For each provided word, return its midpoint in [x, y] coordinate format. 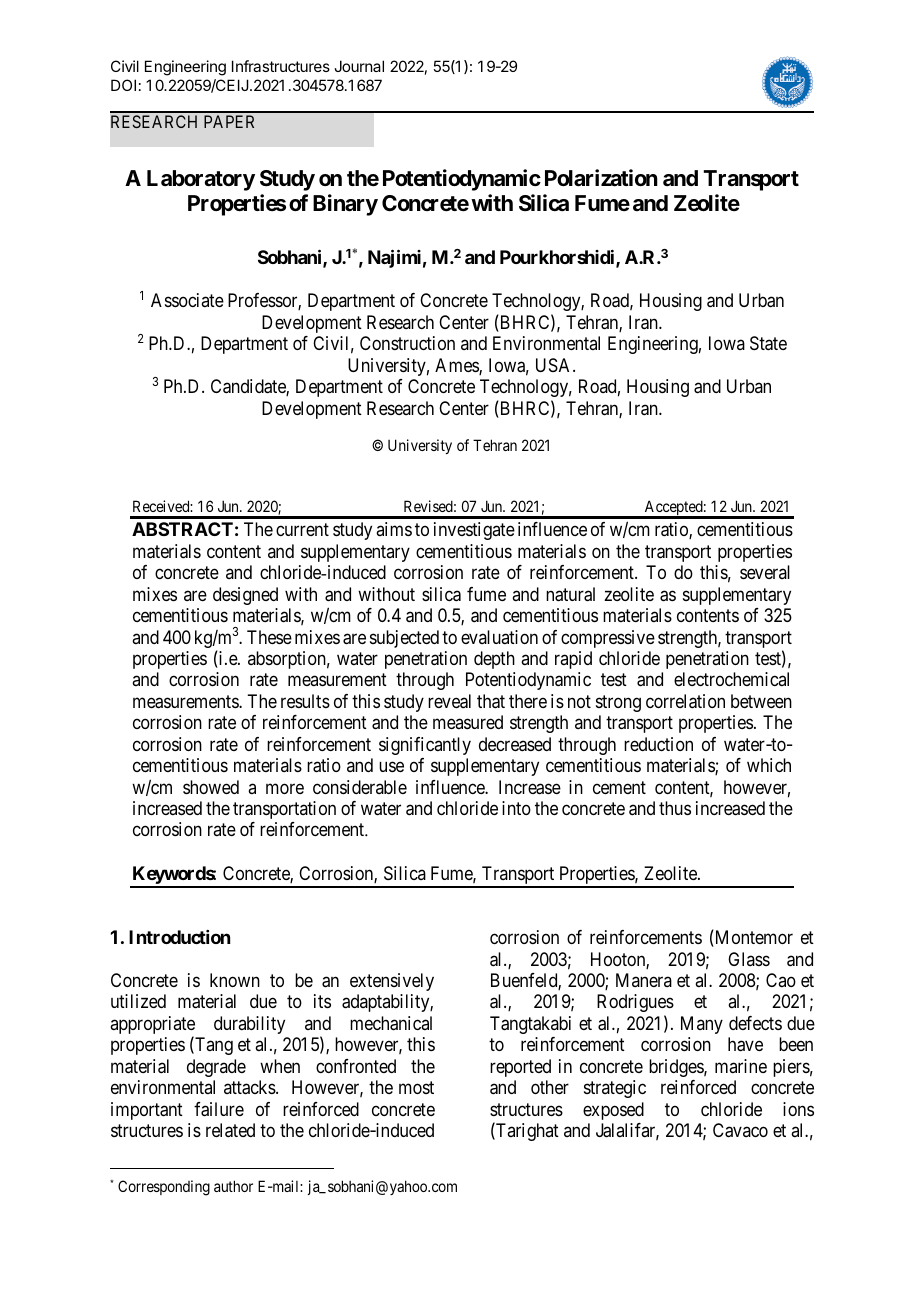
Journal [359, 66]
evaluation [499, 637]
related [230, 1130]
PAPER [229, 121]
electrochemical [731, 679]
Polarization [601, 178]
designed [245, 596]
